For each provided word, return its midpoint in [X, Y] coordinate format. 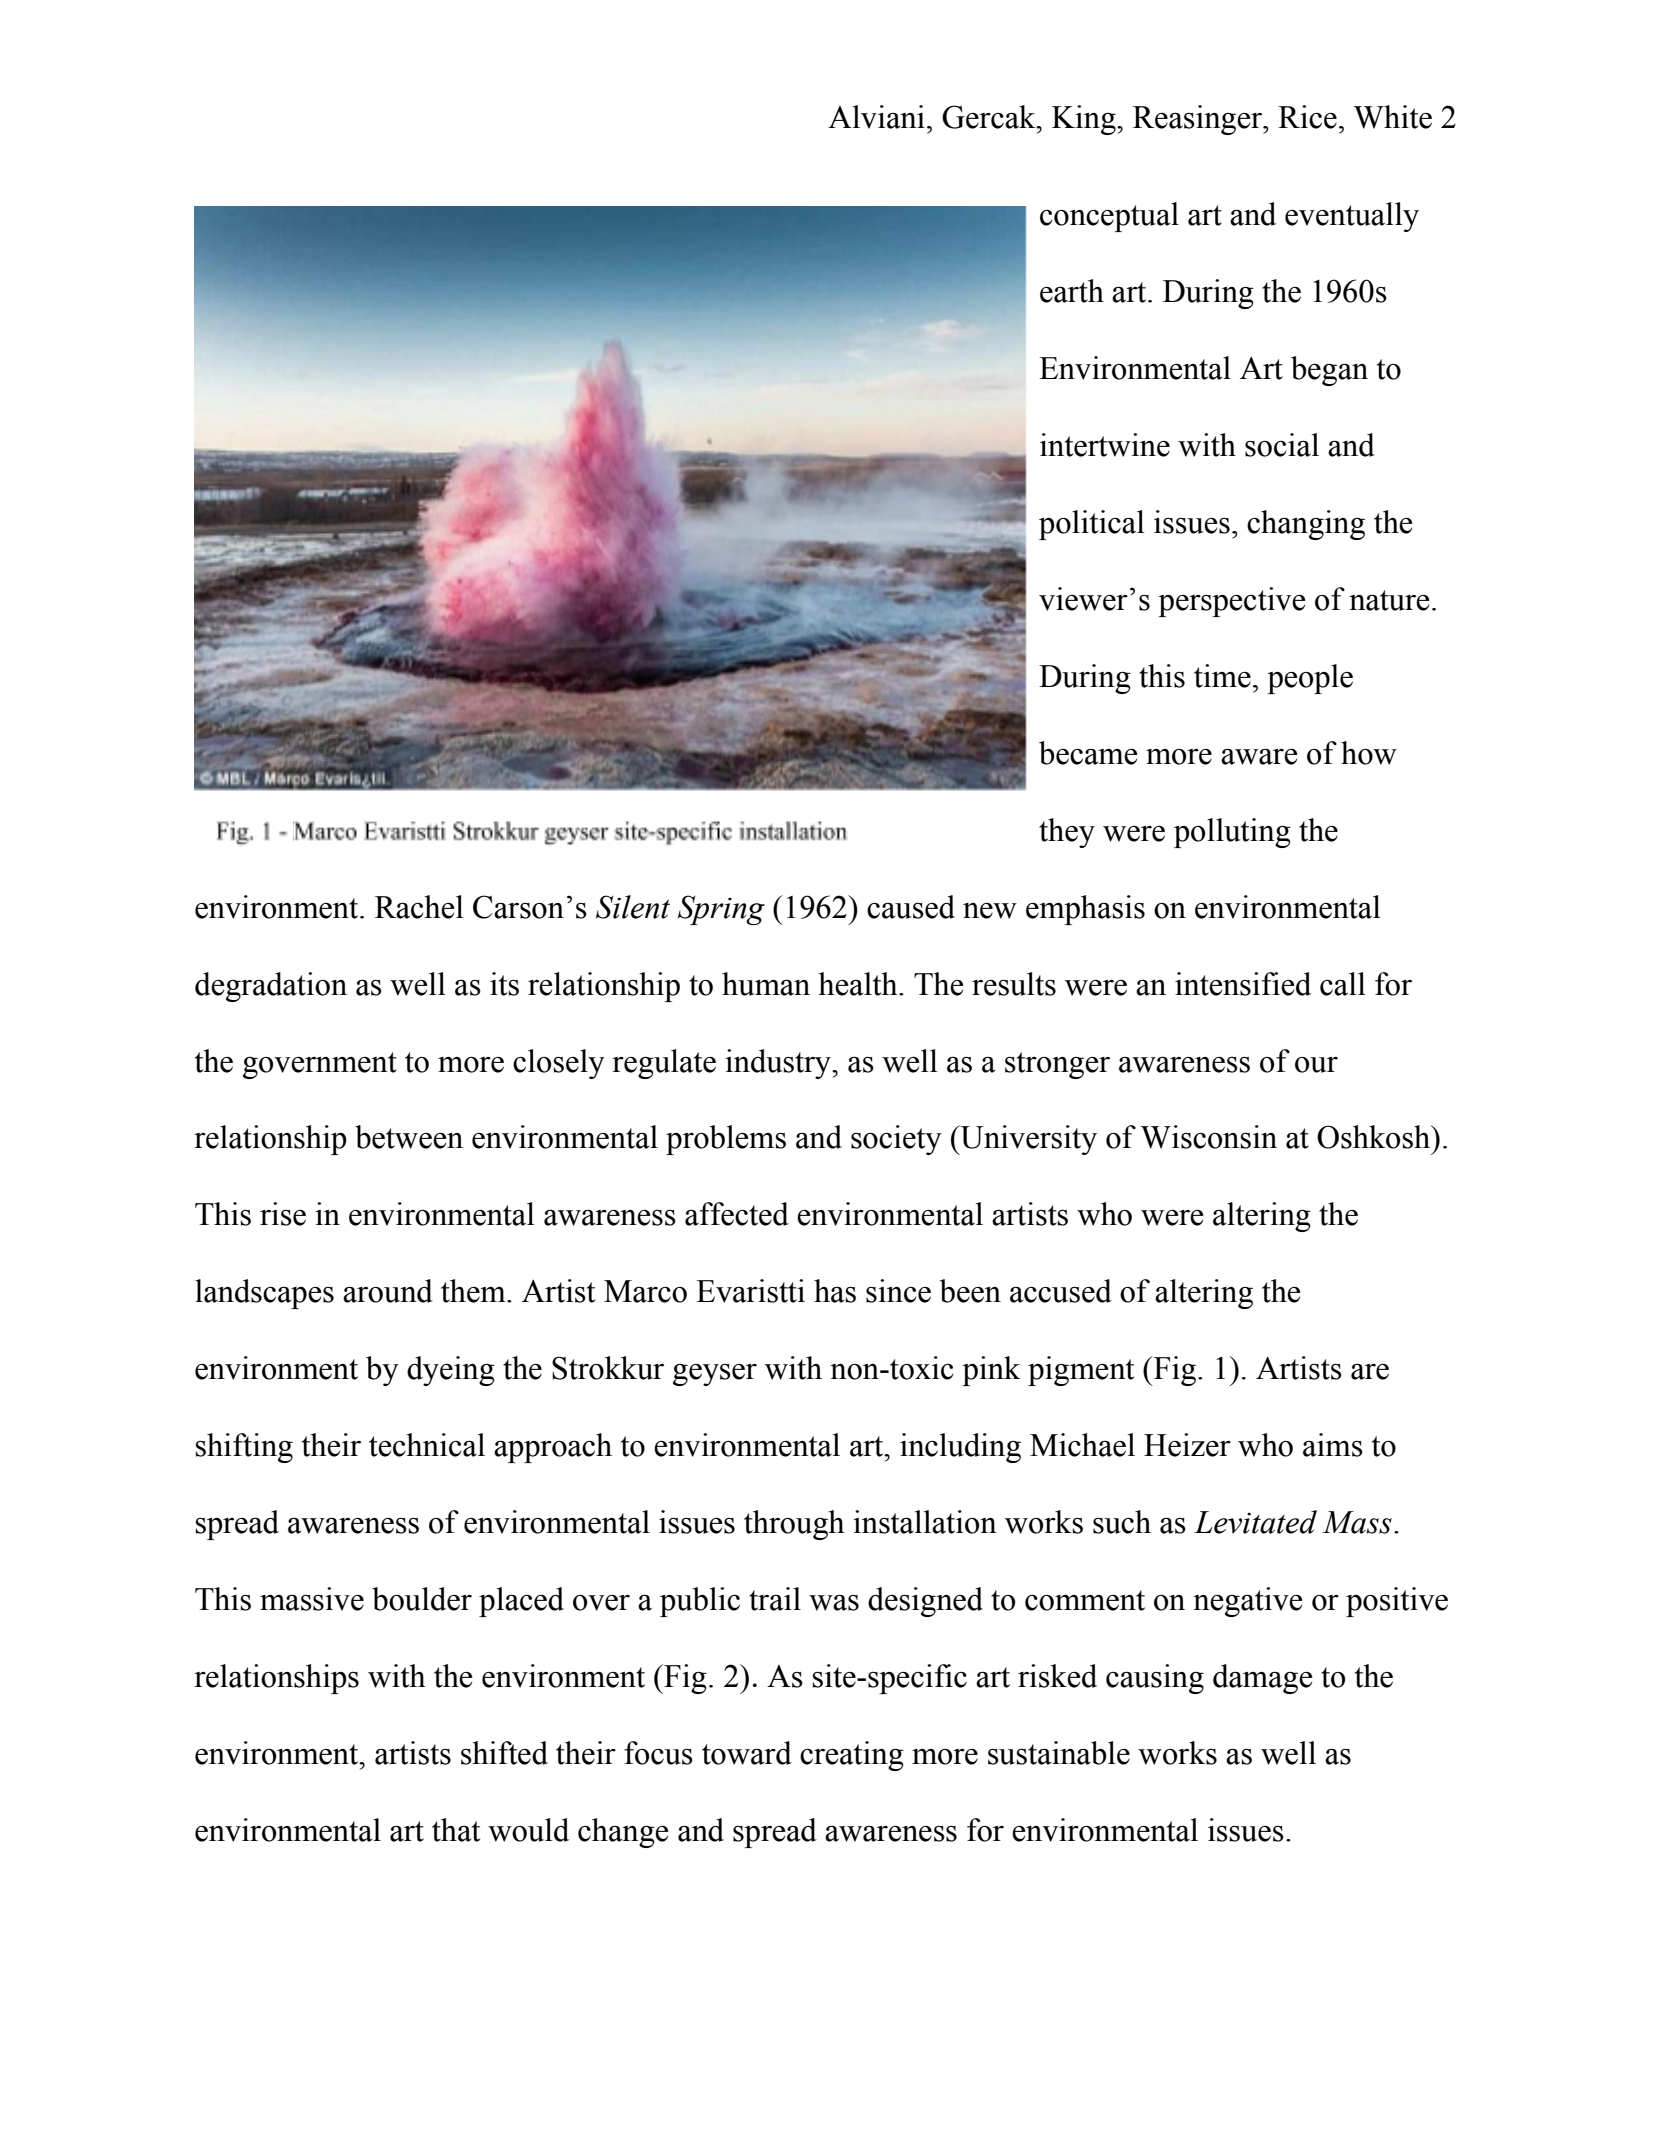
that [456, 1830]
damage [1263, 1679]
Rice [1307, 117]
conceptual [1109, 217]
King [1085, 120]
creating [852, 1756]
